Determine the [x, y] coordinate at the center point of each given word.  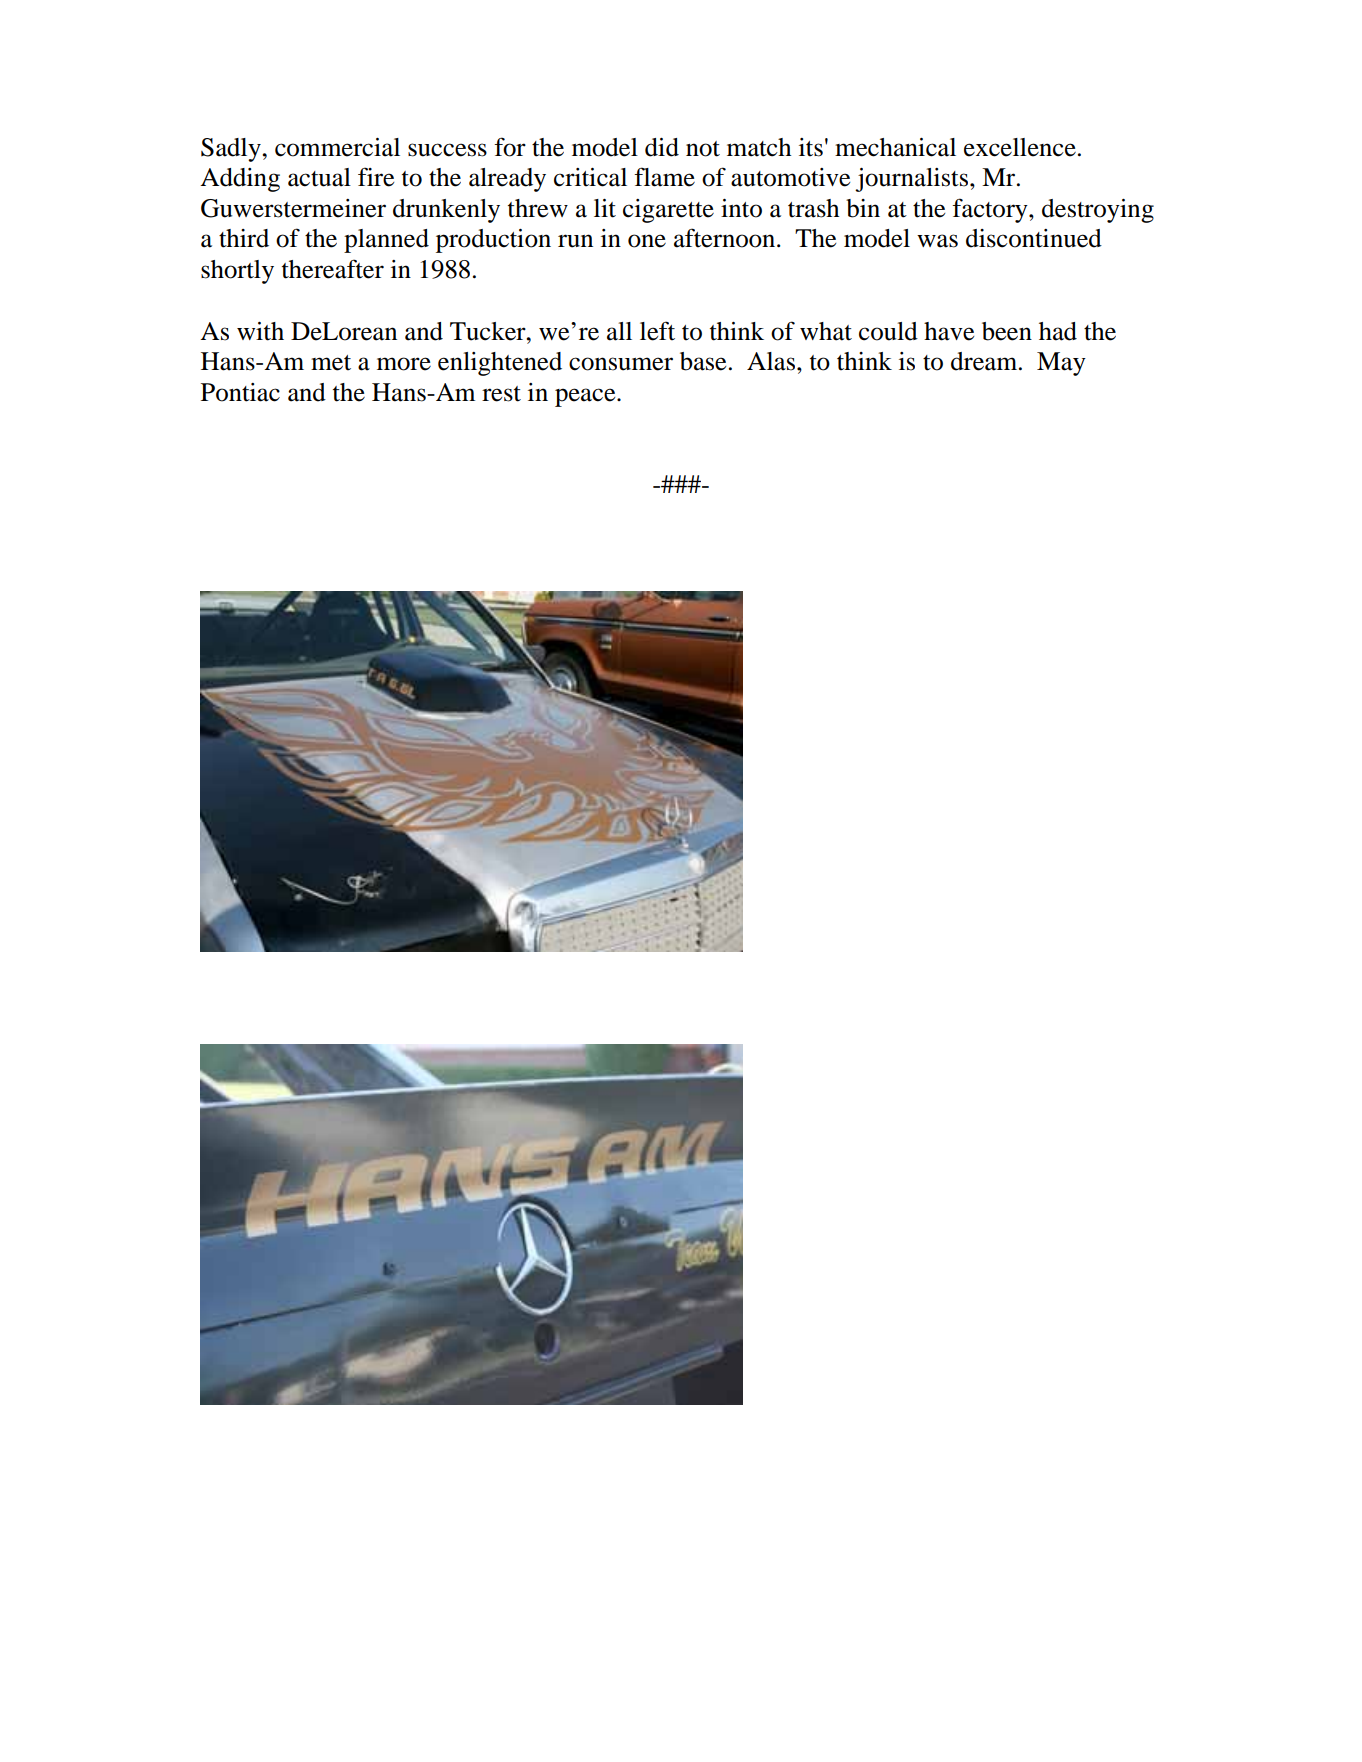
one [647, 241]
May [1061, 364]
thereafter [333, 269]
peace [586, 397]
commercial [337, 147]
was [937, 241]
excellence [1020, 147]
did [662, 147]
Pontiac [240, 392]
